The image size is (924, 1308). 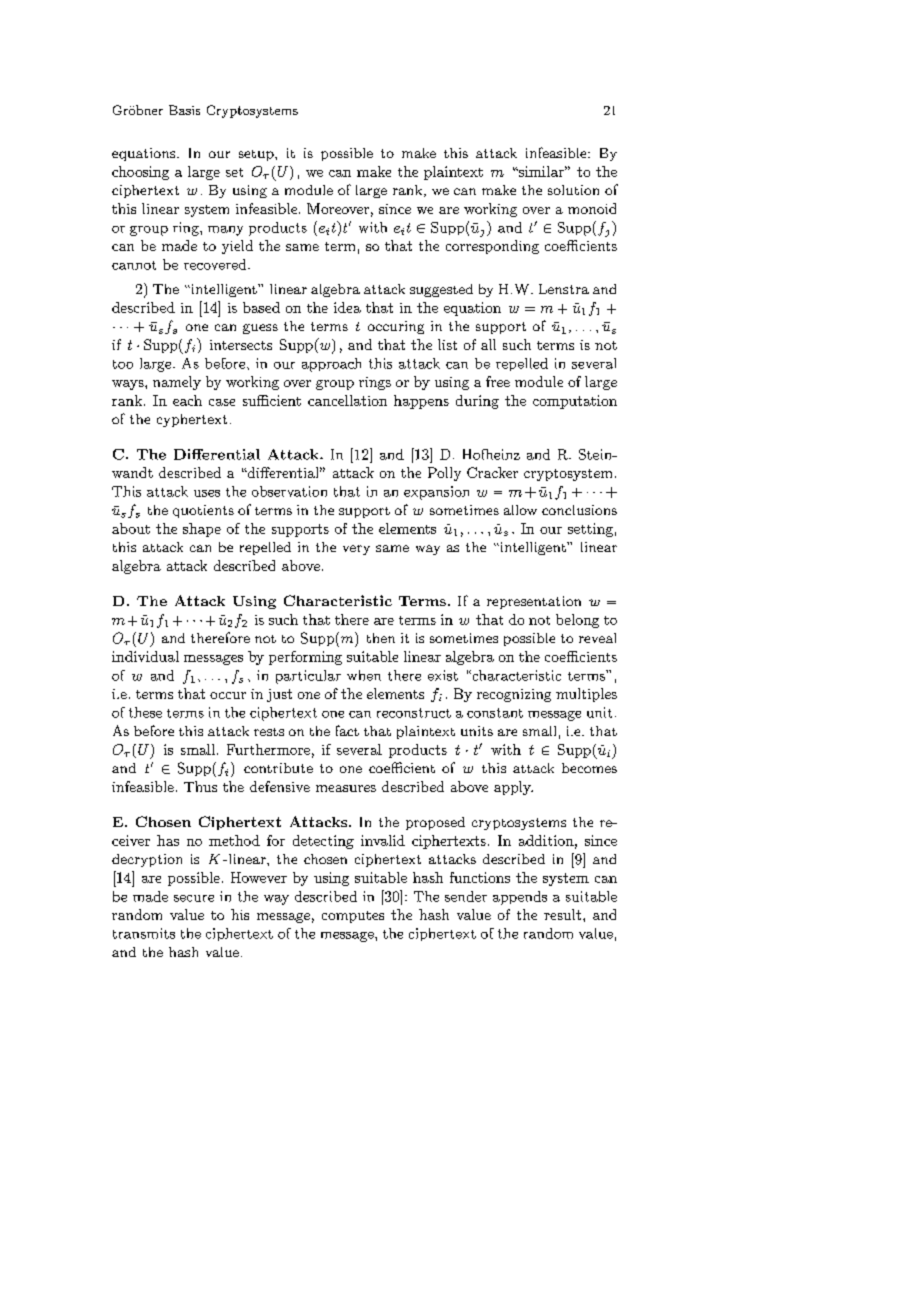 What do you see at coordinates (562, 914) in the screenshot?
I see `result` at bounding box center [562, 914].
